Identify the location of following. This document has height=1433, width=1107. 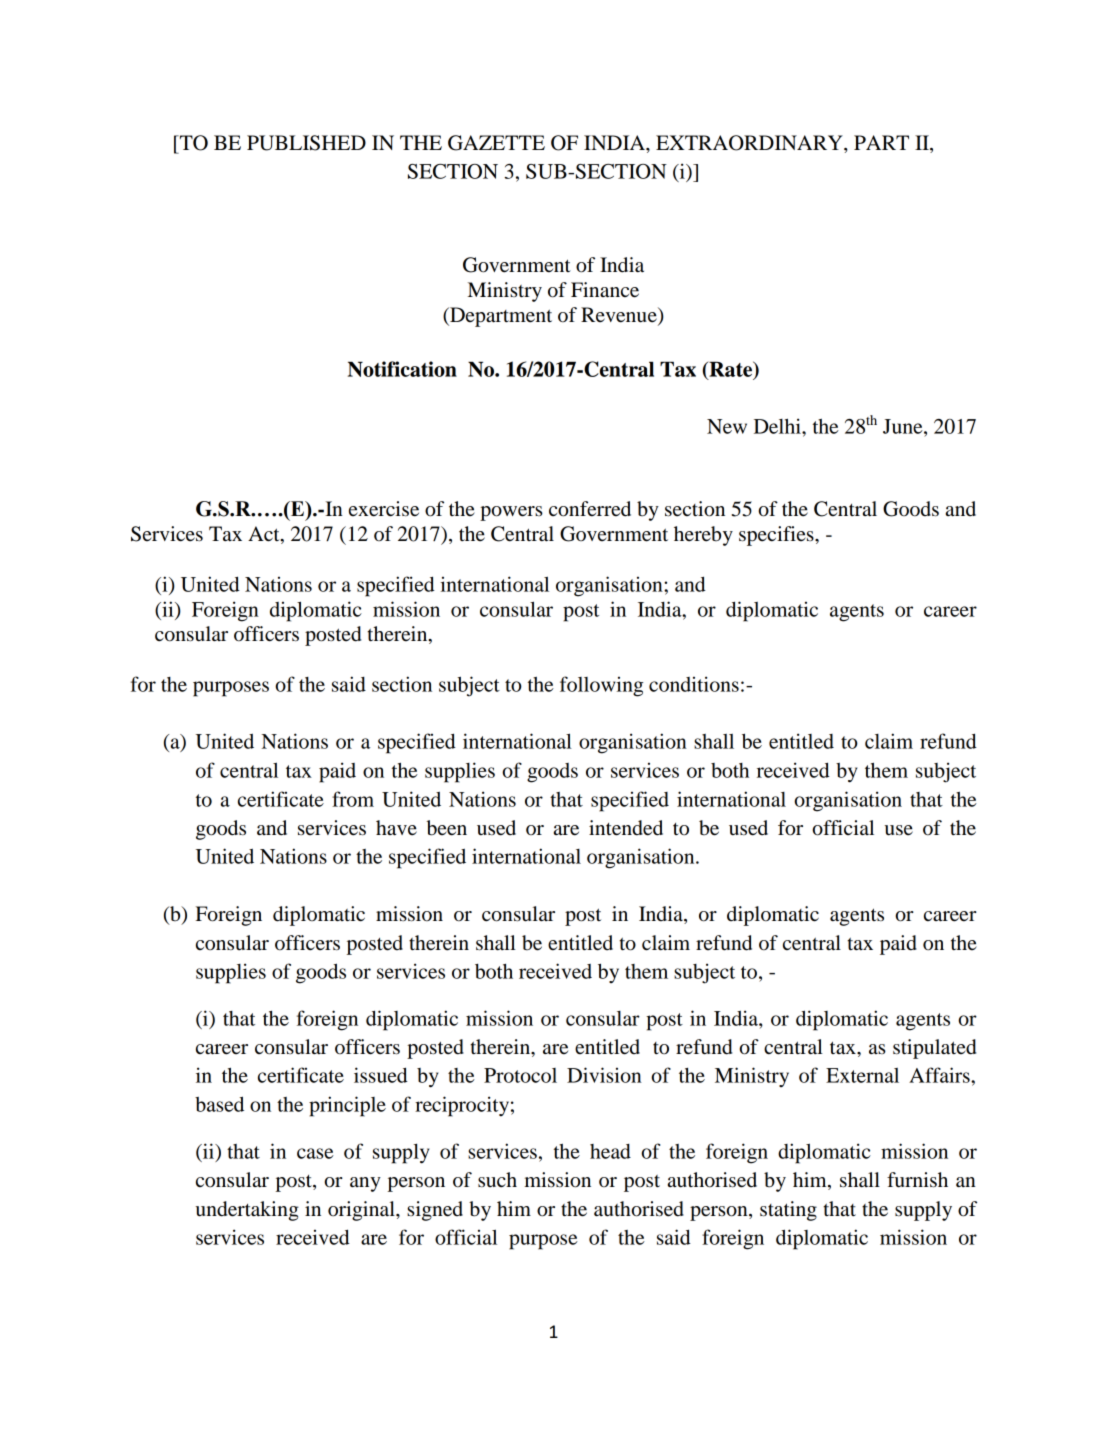
(601, 686).
